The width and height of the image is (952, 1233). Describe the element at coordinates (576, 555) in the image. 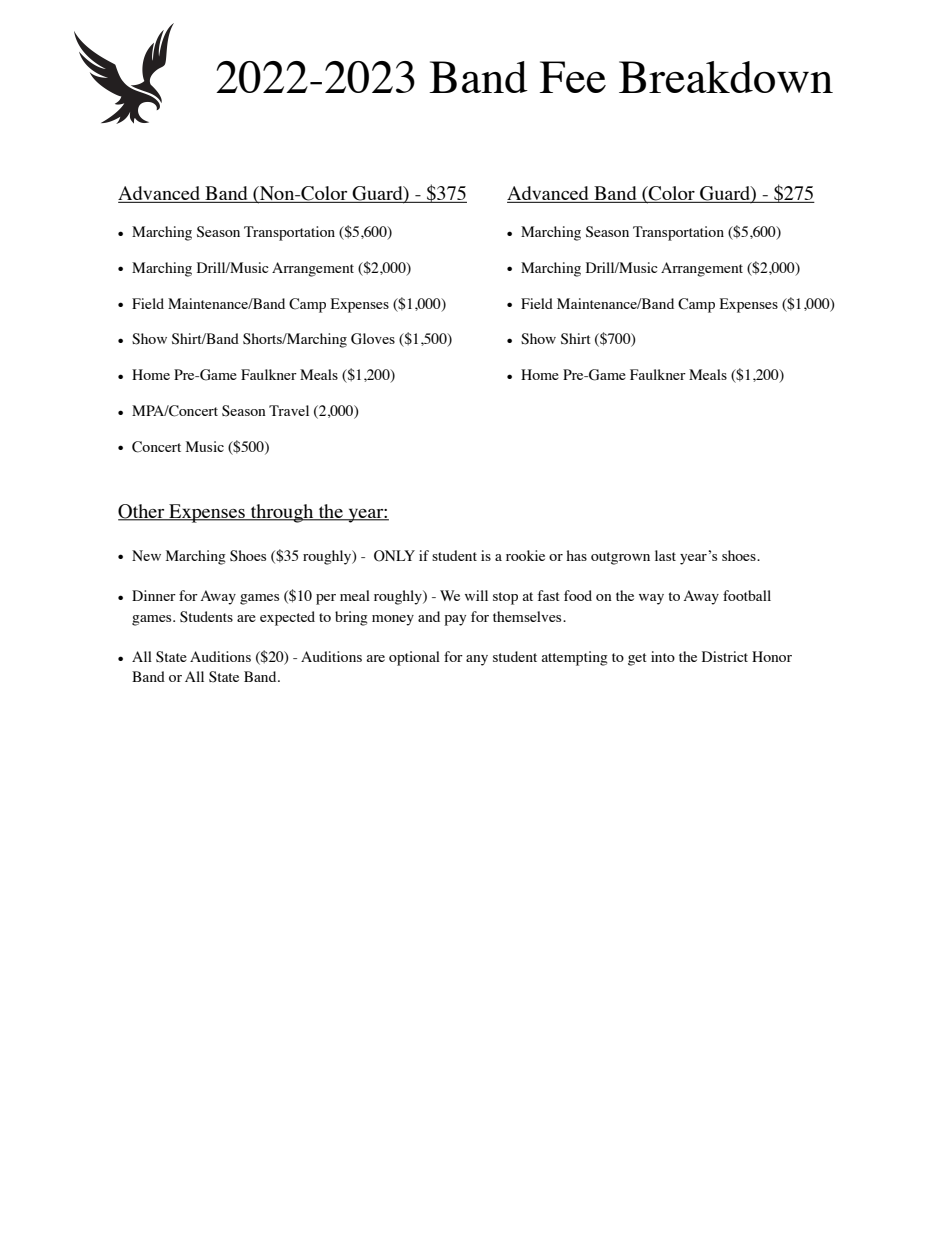

I see `has` at that location.
